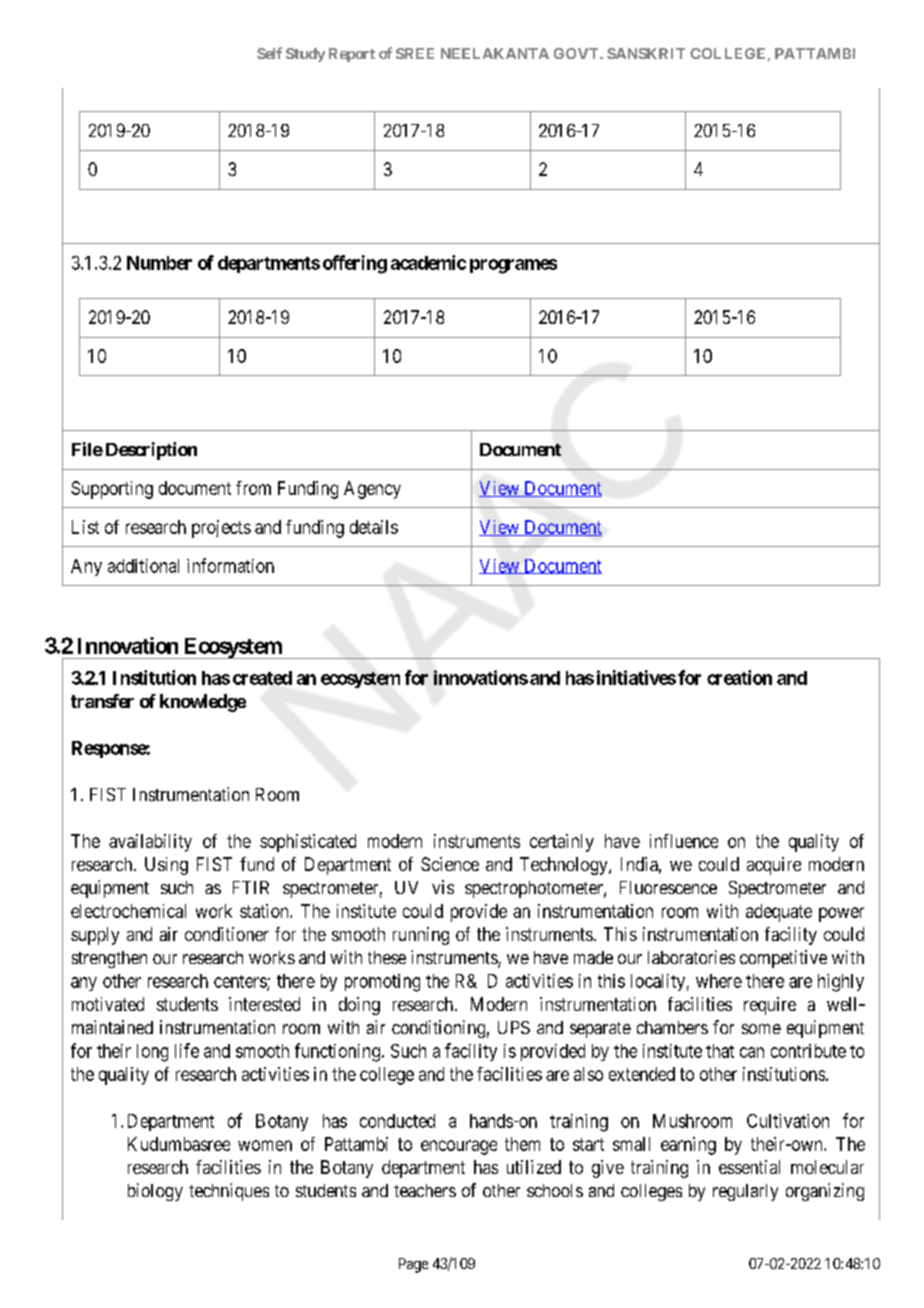 This screenshot has height=1308, width=924. Describe the element at coordinates (155, 1192) in the screenshot. I see `biology` at that location.
